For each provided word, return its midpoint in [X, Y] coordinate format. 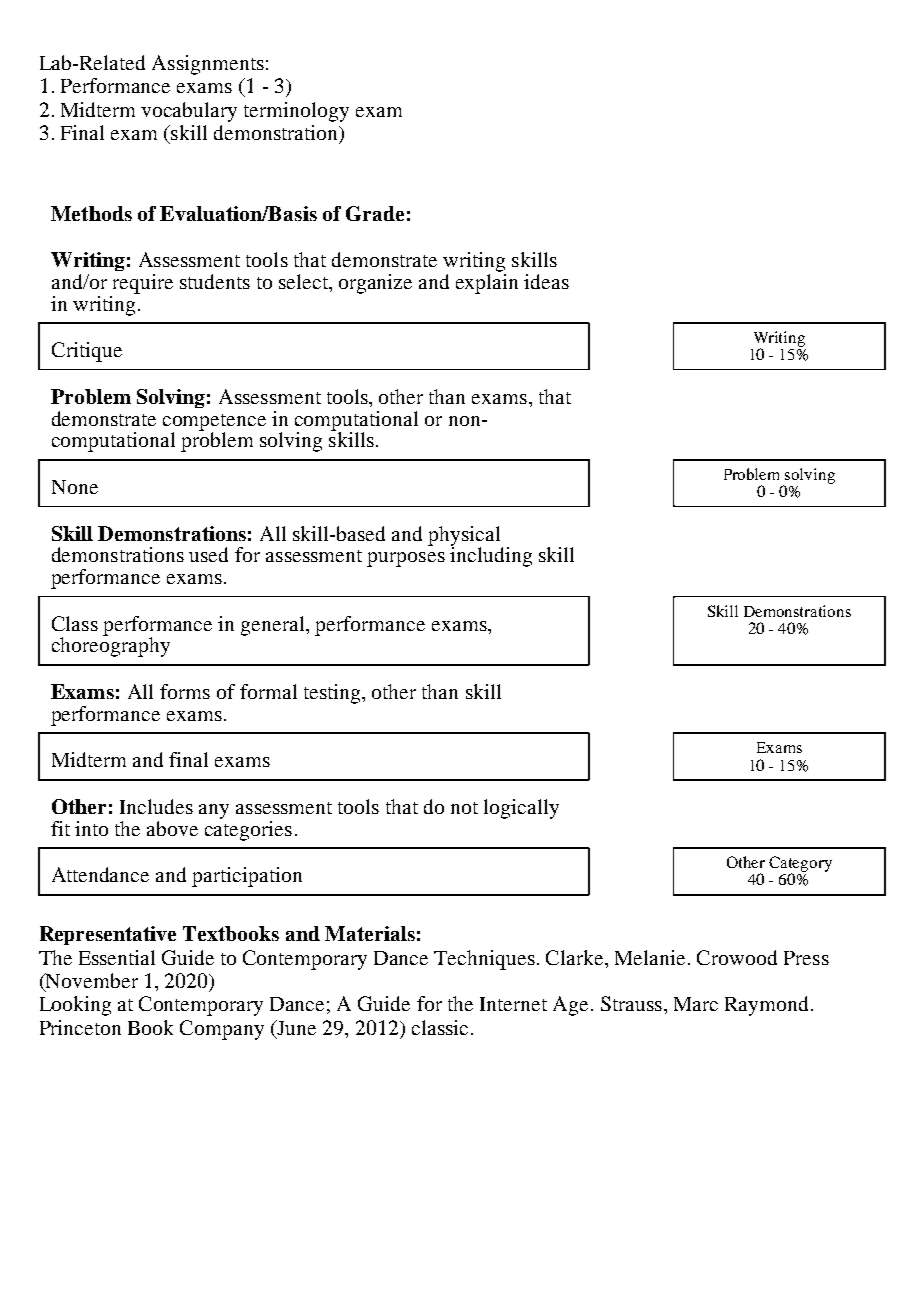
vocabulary [189, 112]
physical [465, 537]
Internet [513, 1004]
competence [214, 423]
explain [487, 284]
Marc [696, 1004]
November [91, 982]
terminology [296, 112]
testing [333, 694]
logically [521, 809]
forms [185, 691]
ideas [546, 281]
